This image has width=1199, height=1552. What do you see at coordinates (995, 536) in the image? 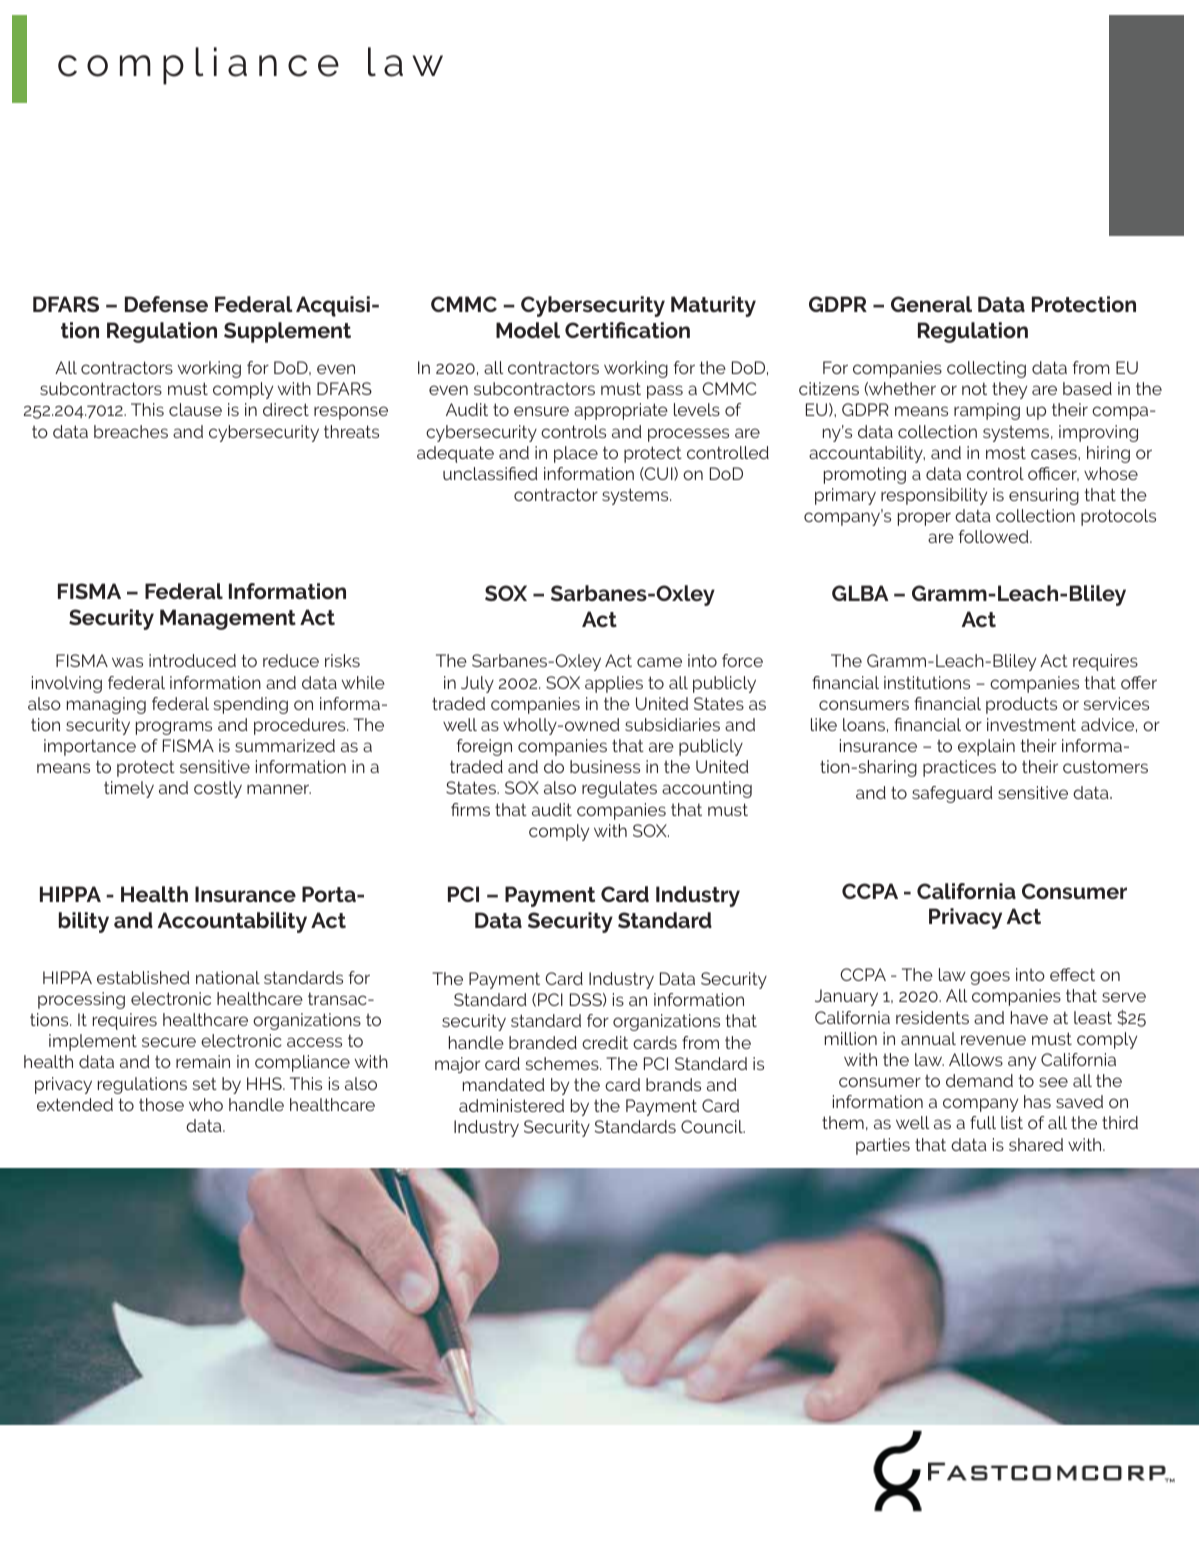
I see `followed` at bounding box center [995, 536].
